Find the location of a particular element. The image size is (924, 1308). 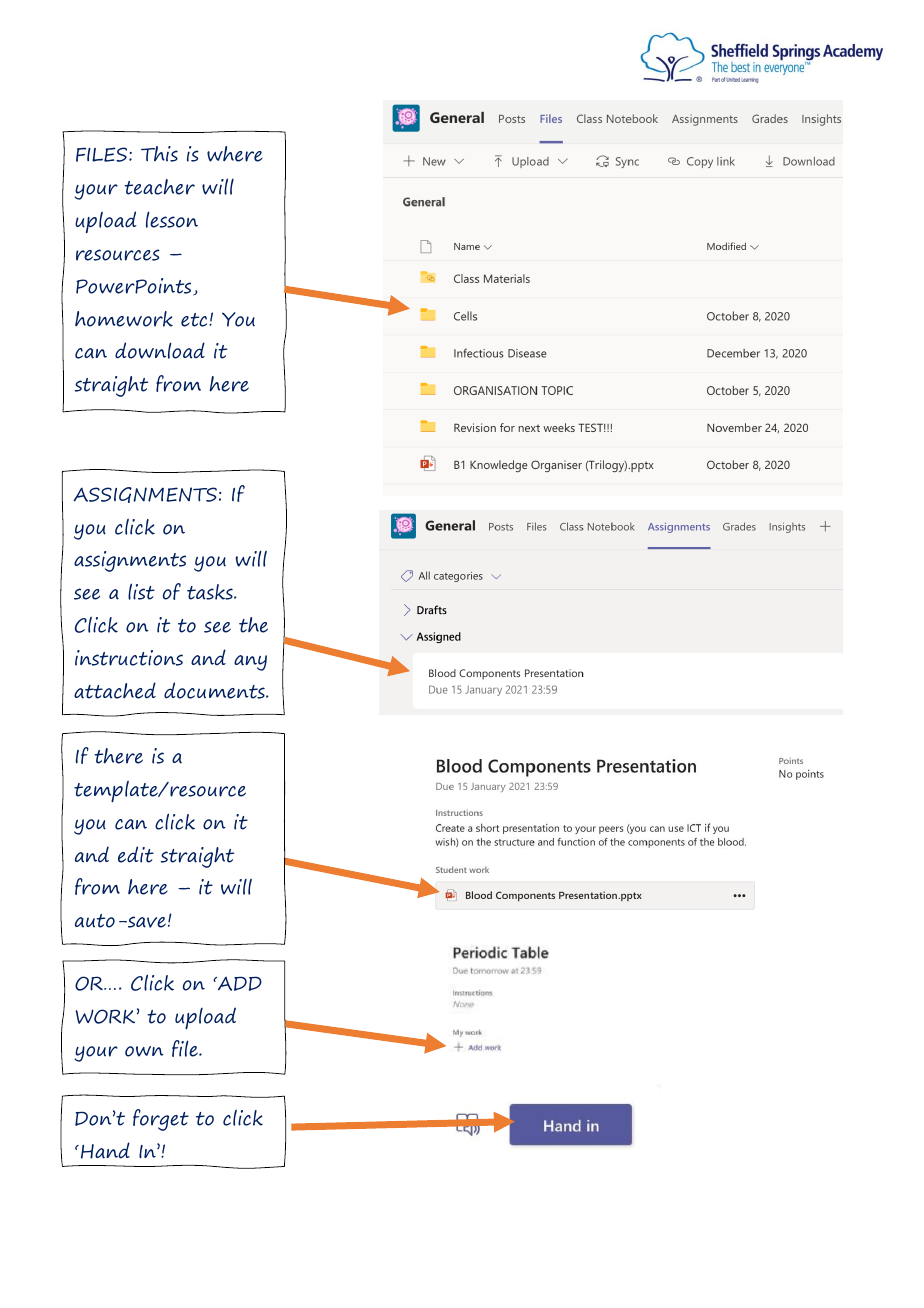

etc is located at coordinates (195, 320).
